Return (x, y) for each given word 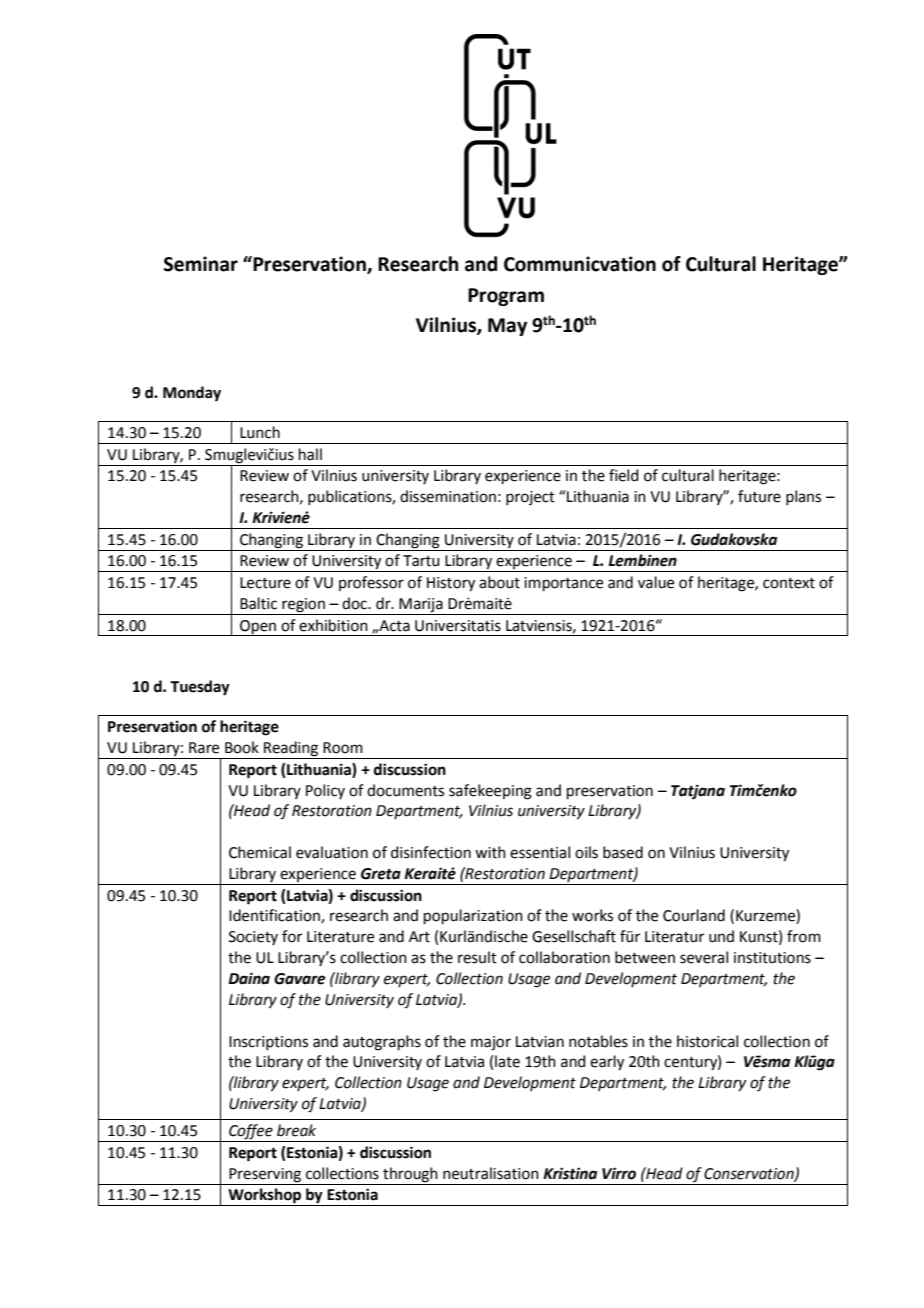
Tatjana (698, 792)
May (507, 327)
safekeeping (490, 792)
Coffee (251, 1133)
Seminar (201, 264)
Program (506, 297)
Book (242, 747)
